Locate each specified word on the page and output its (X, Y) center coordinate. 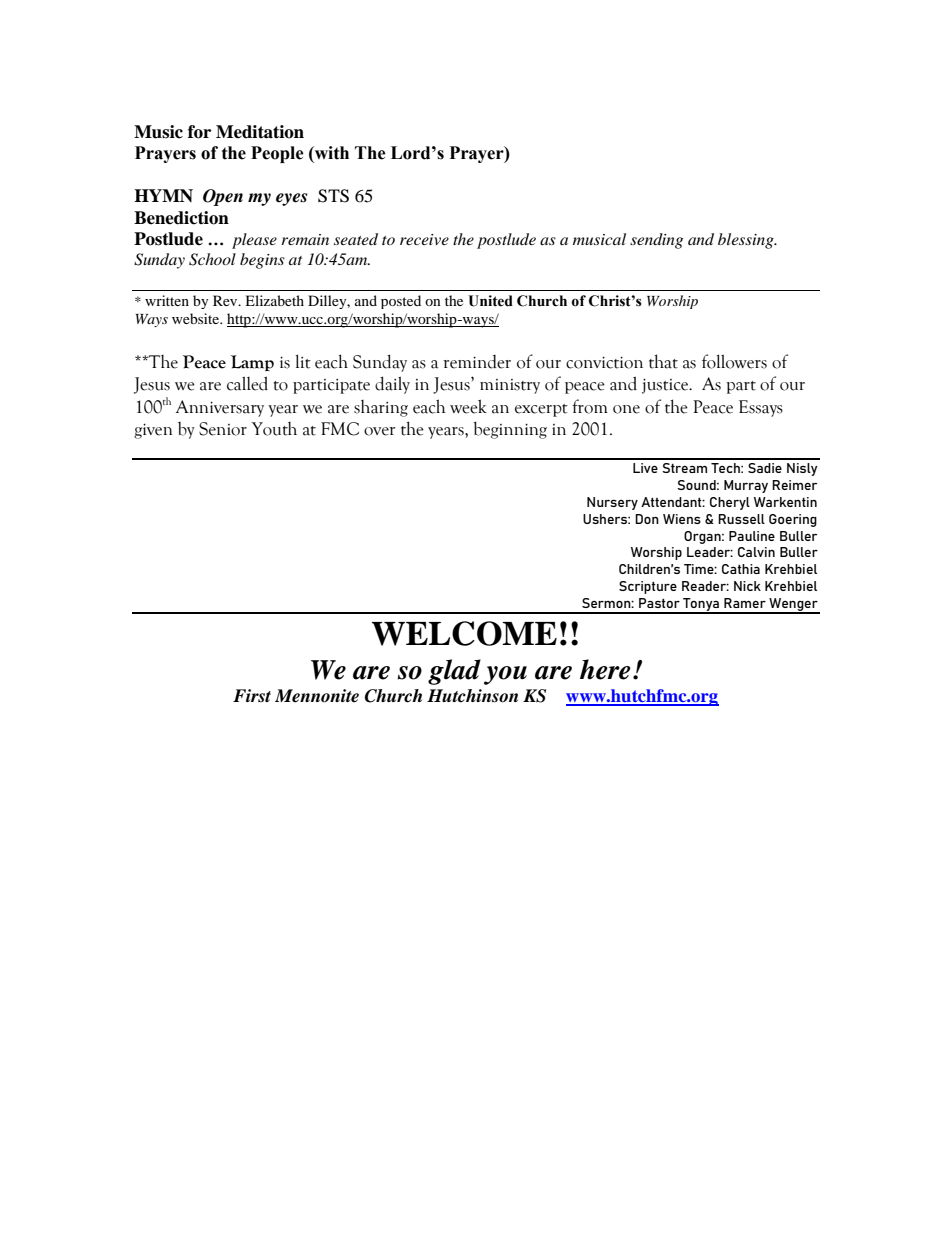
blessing (747, 241)
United (490, 301)
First (252, 695)
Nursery (612, 503)
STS (333, 196)
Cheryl (730, 503)
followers (734, 361)
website (197, 318)
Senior (223, 429)
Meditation (260, 132)
